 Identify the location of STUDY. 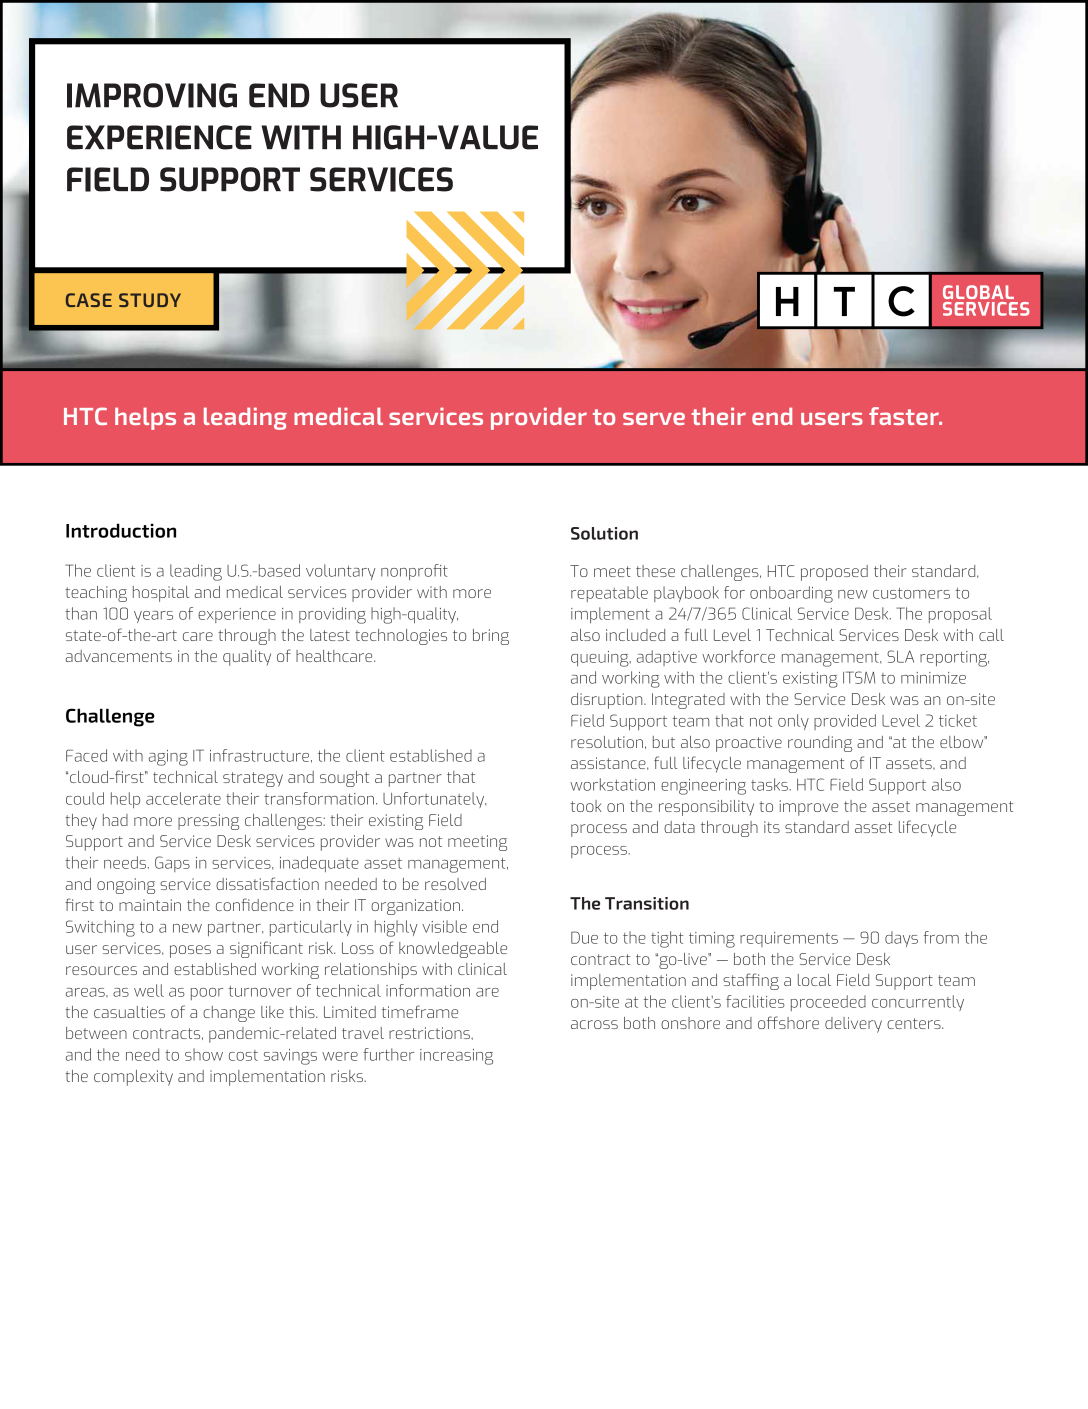
(150, 300).
